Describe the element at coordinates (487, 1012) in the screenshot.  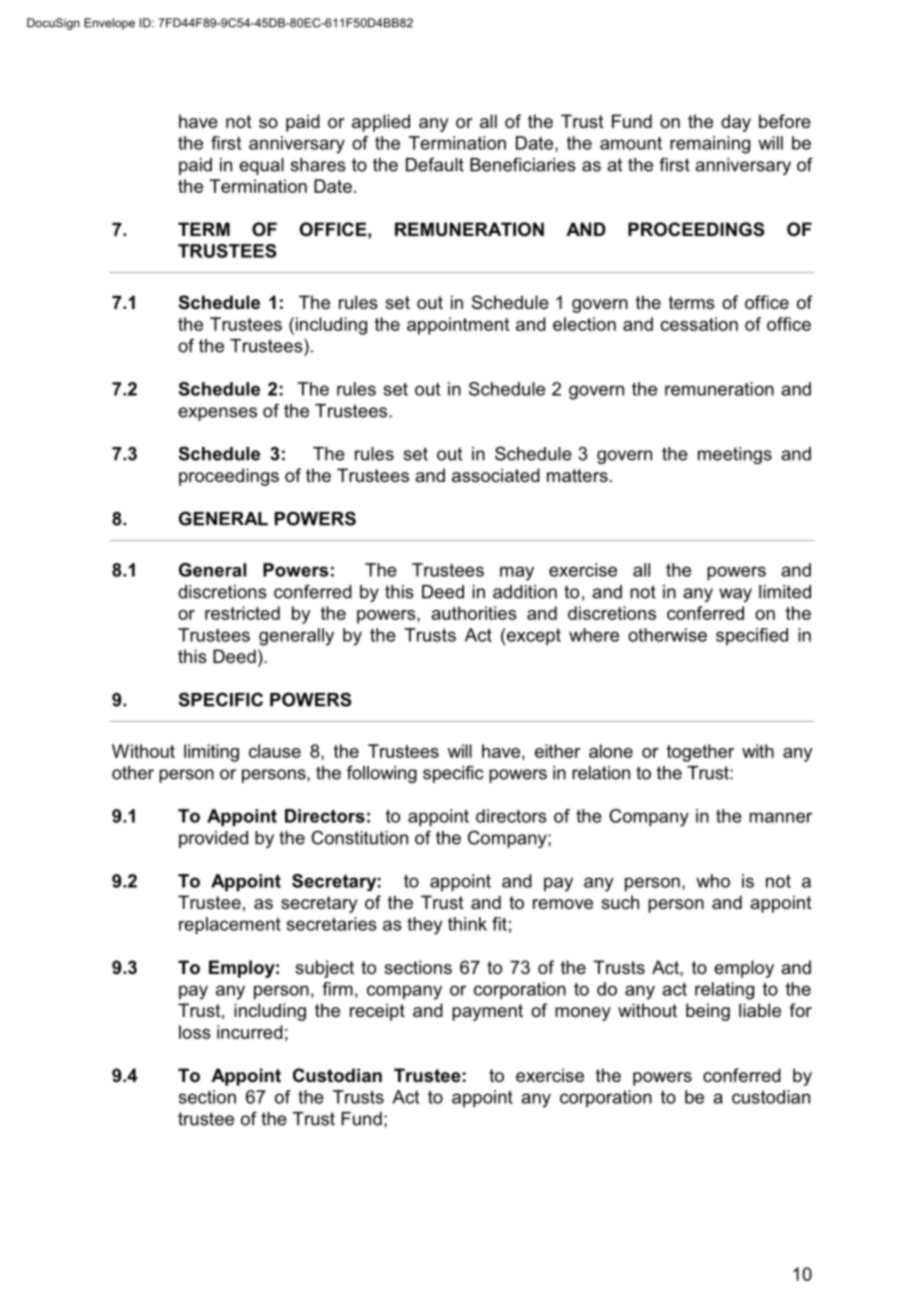
I see `payment` at that location.
